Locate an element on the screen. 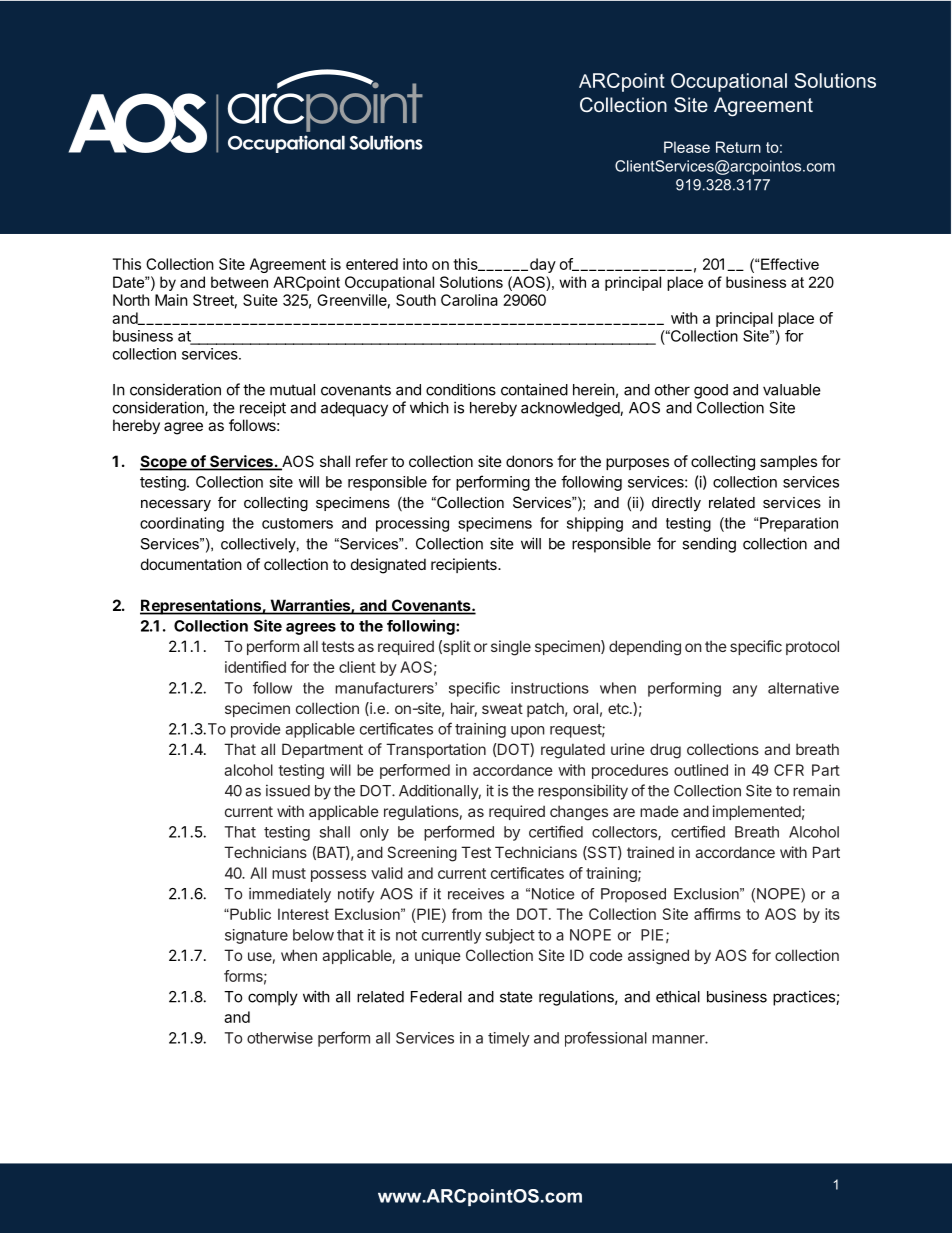 This screenshot has height=1233, width=952. sending is located at coordinates (709, 545).
